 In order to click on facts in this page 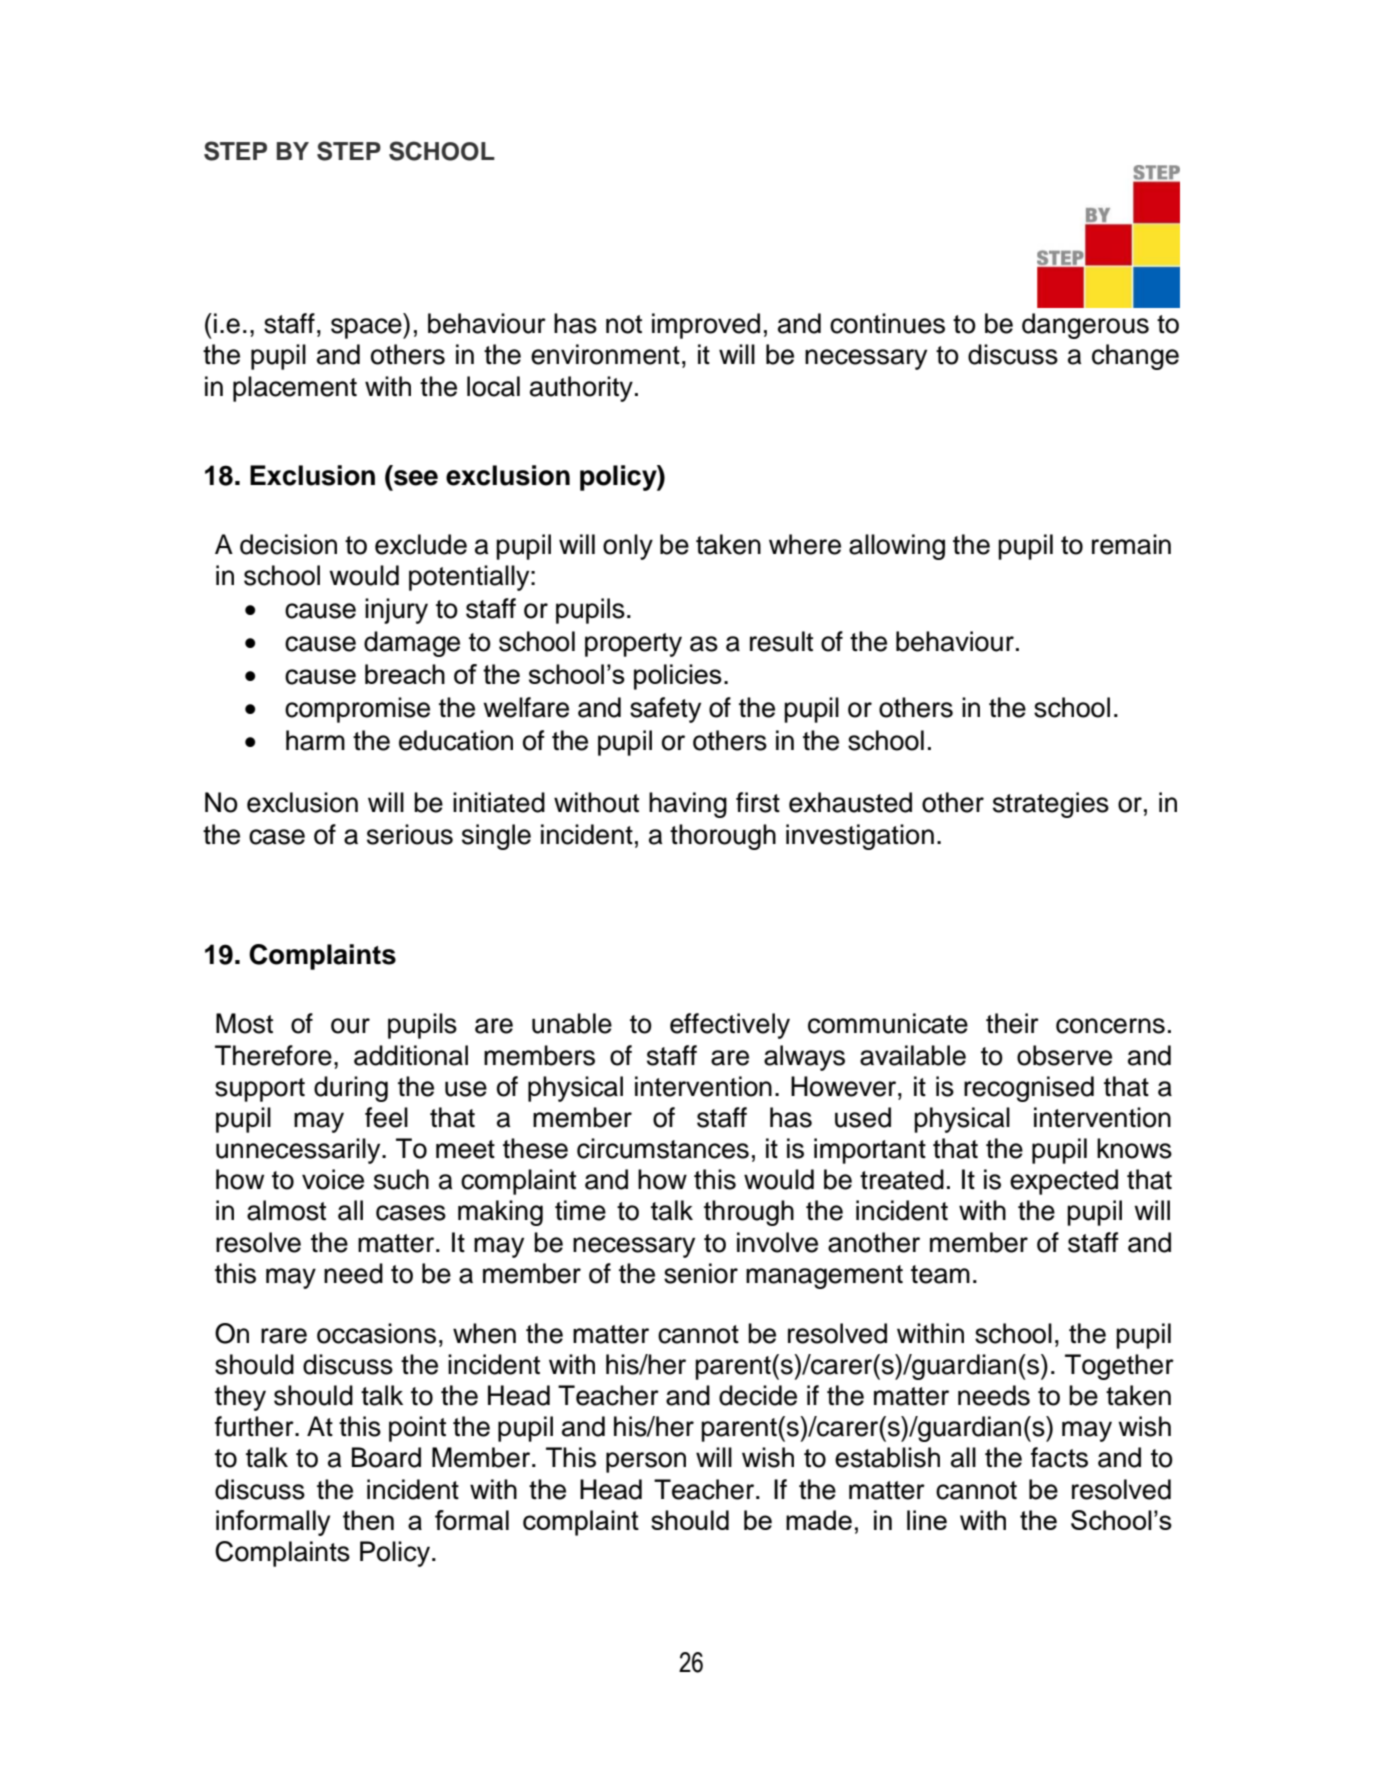, I will do `click(1059, 1457)`.
